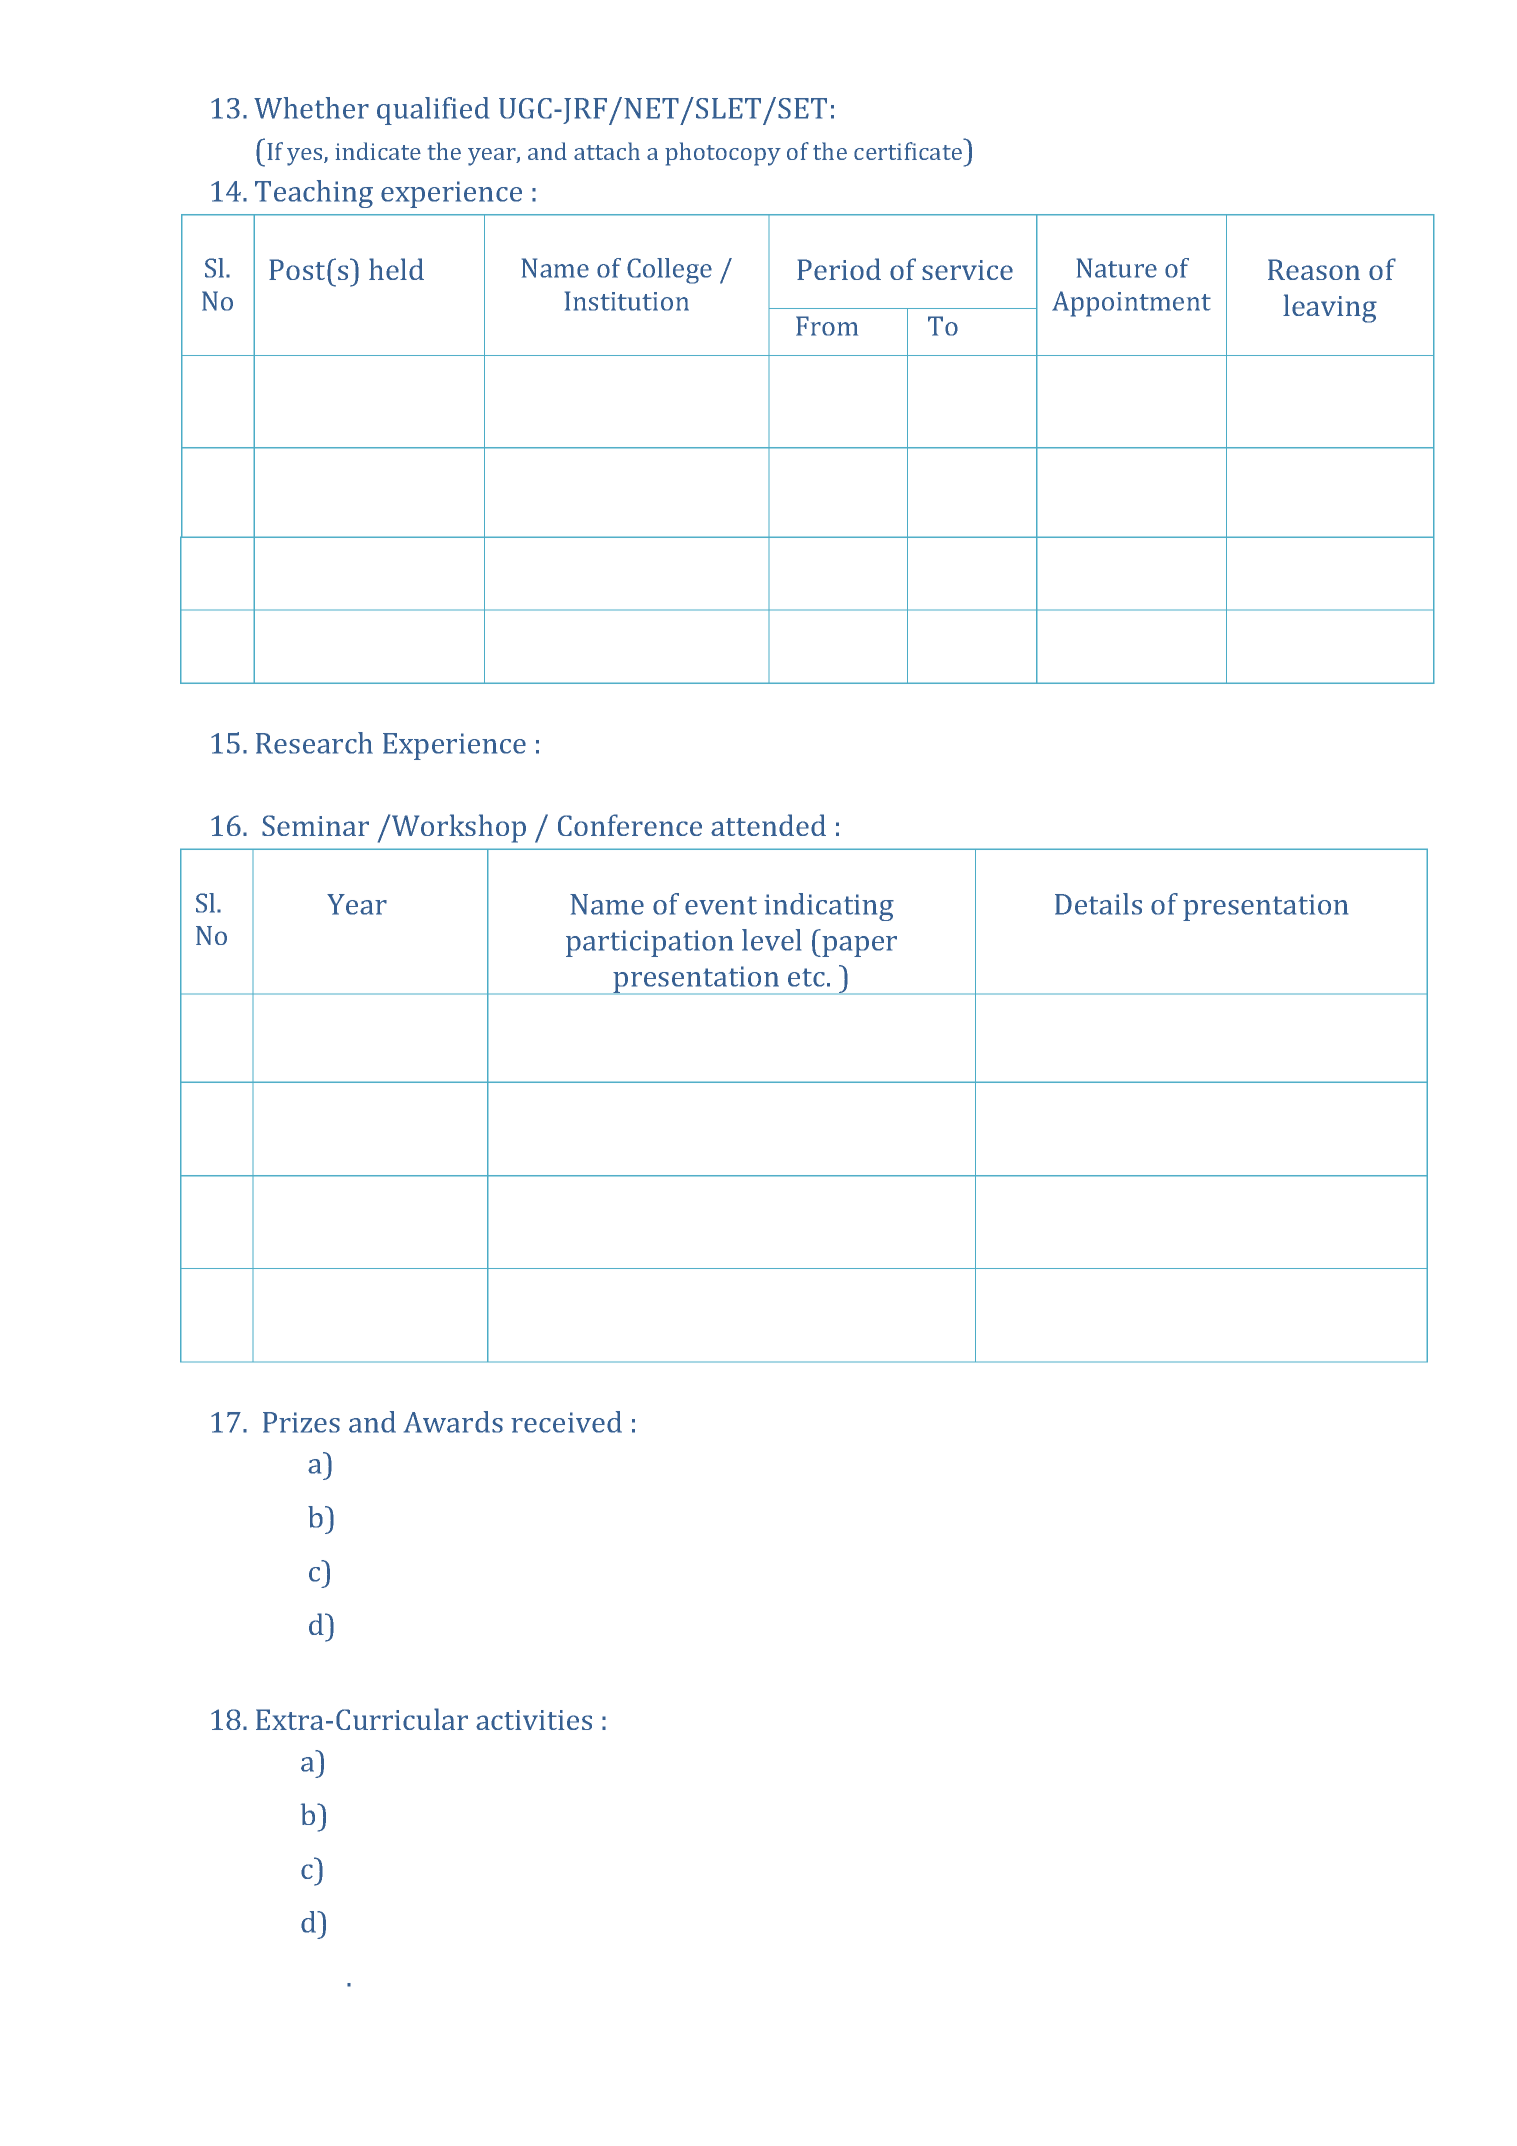  I want to click on Details, so click(1098, 904).
